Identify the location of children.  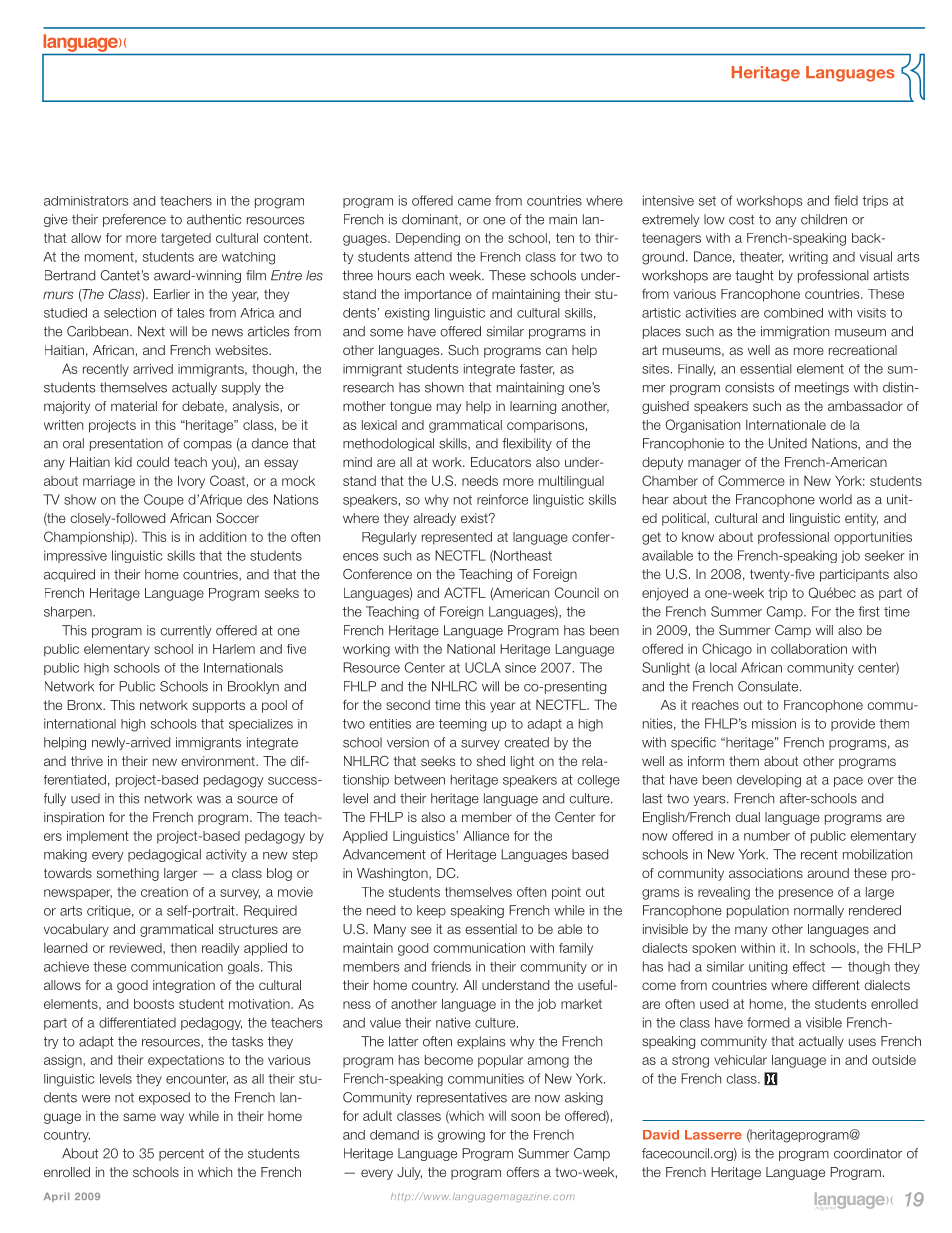
(824, 219).
